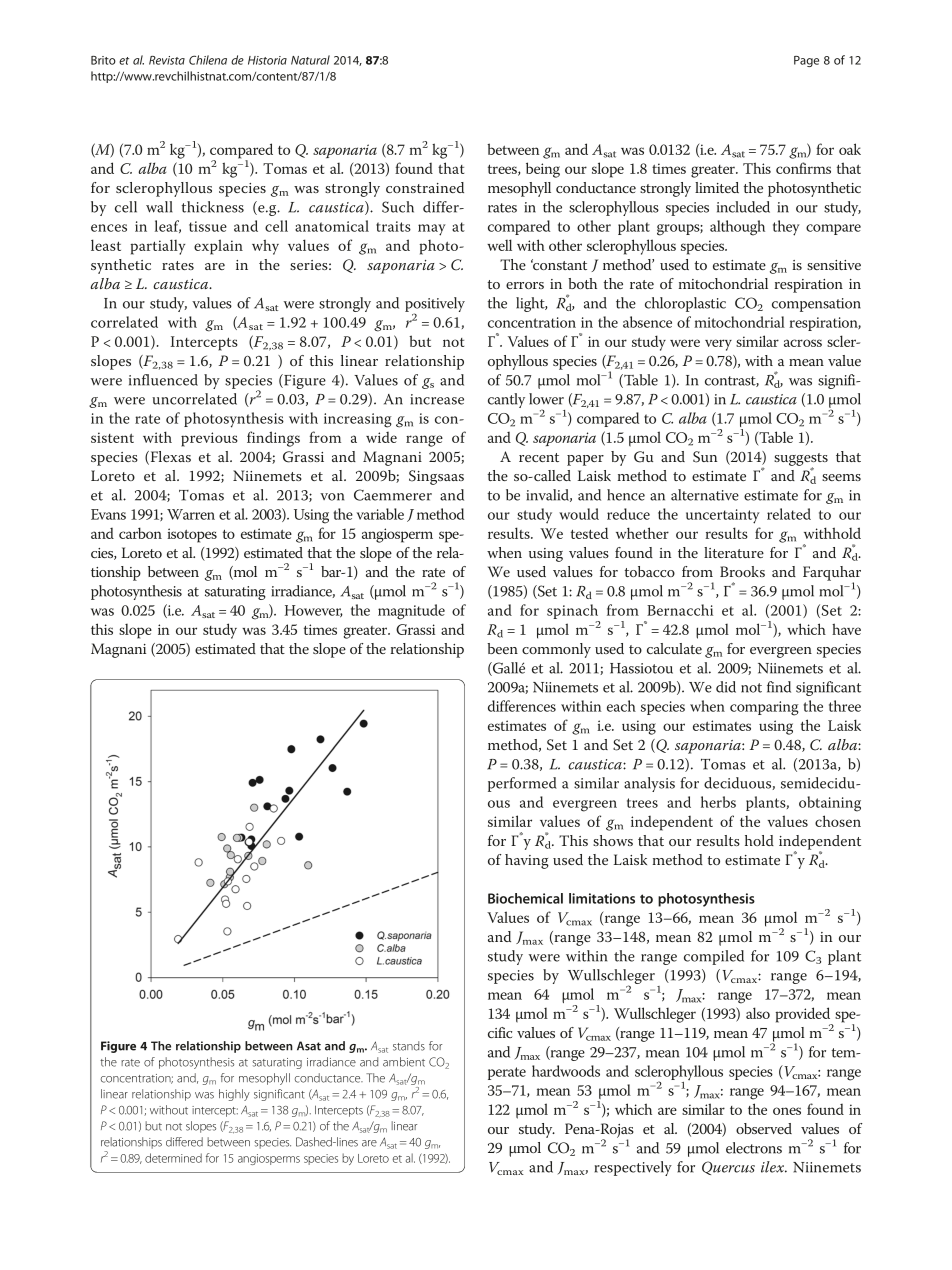  What do you see at coordinates (234, 1095) in the document?
I see `highly` at bounding box center [234, 1095].
